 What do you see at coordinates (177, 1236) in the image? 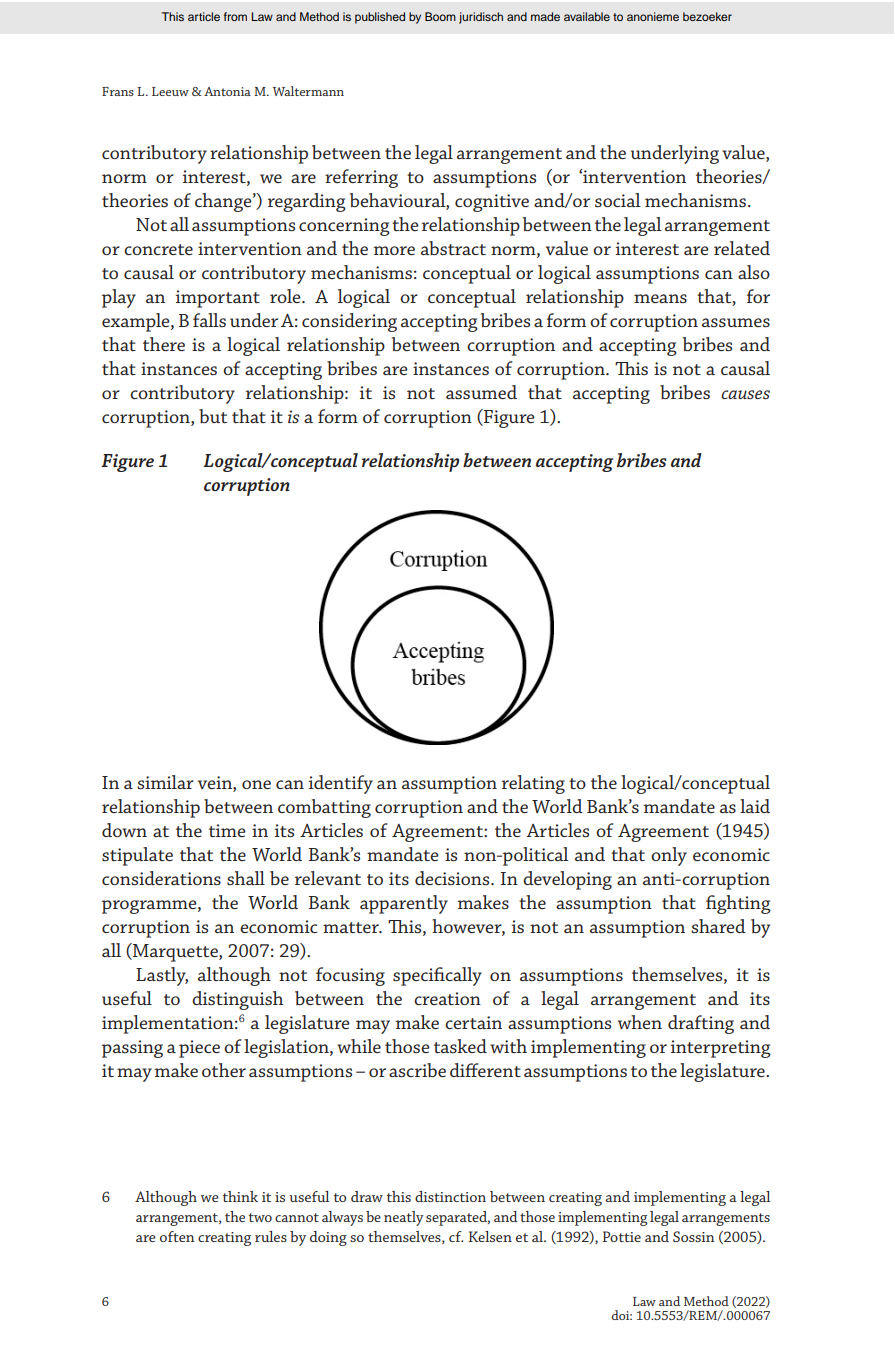
I see `often` at bounding box center [177, 1236].
